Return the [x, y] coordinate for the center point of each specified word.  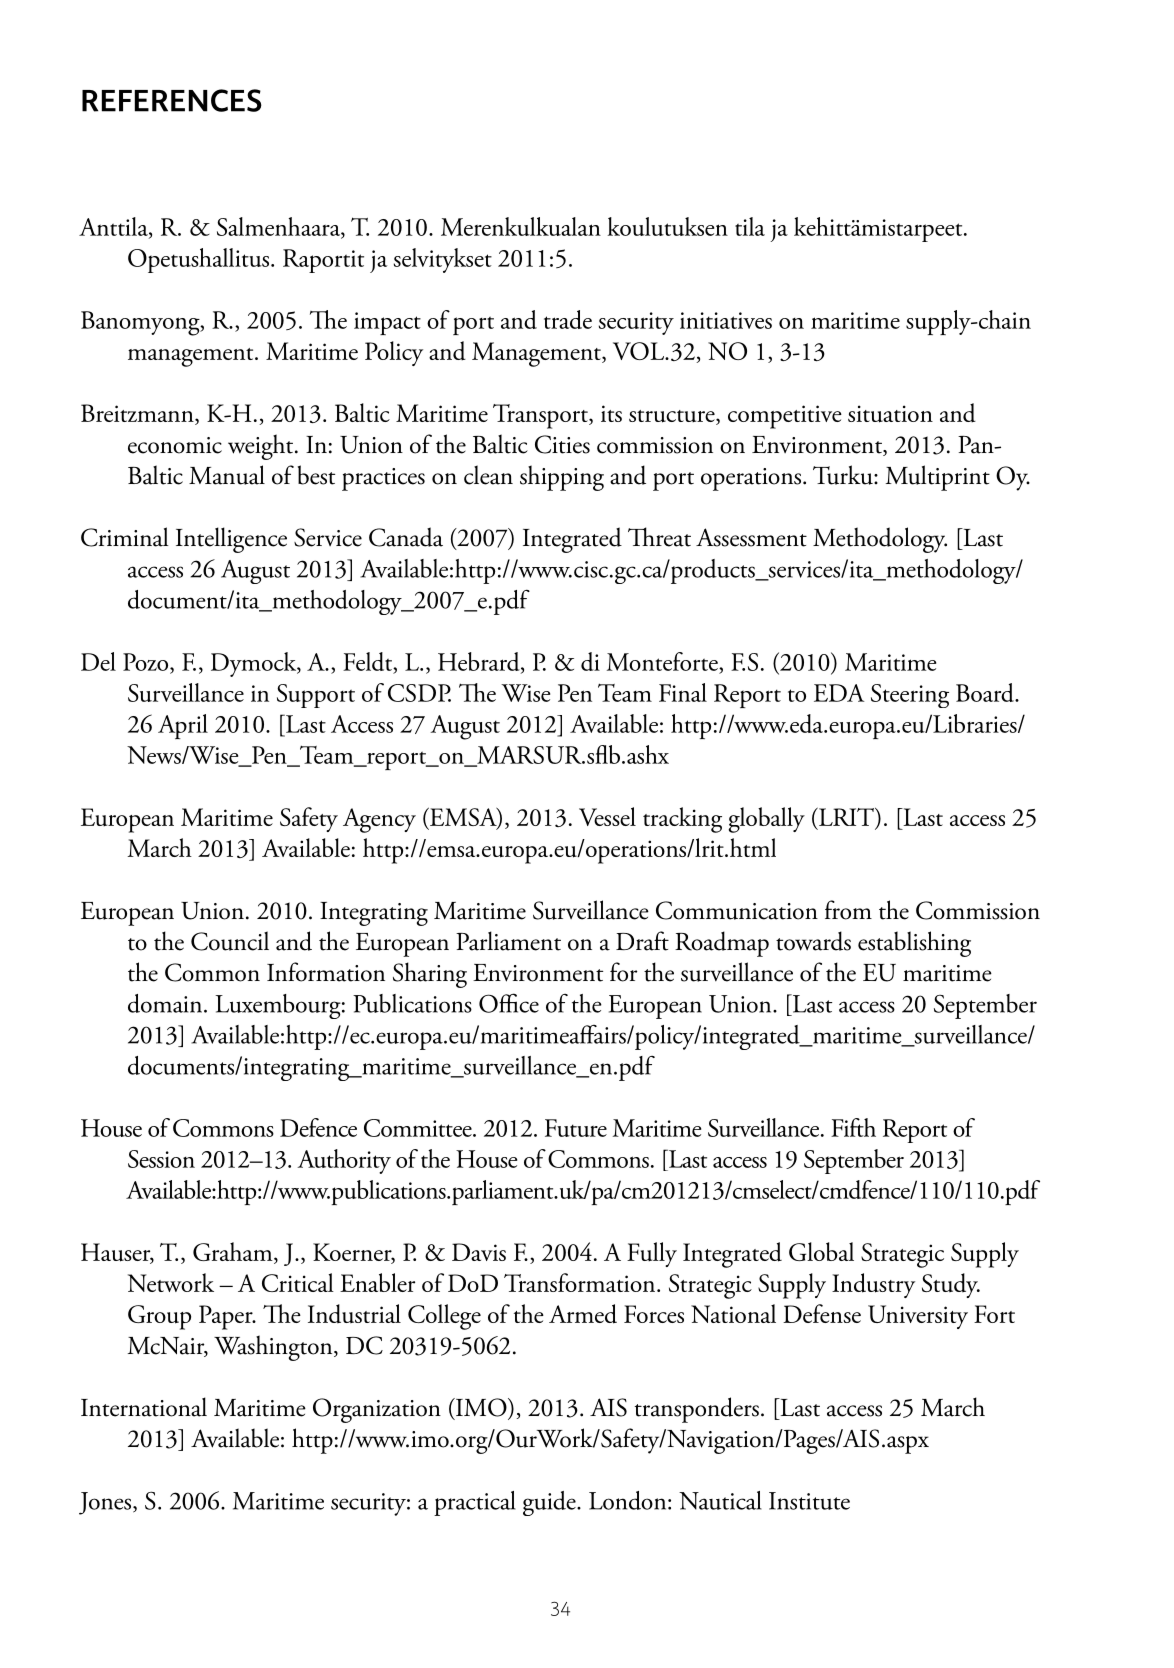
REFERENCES [172, 100]
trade [568, 319]
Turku [844, 475]
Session [161, 1159]
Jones [106, 1503]
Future [576, 1128]
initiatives [726, 320]
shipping [562, 478]
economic [175, 445]
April [183, 726]
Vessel [607, 816]
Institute [809, 1501]
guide [550, 1503]
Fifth [853, 1127]
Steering [910, 696]
